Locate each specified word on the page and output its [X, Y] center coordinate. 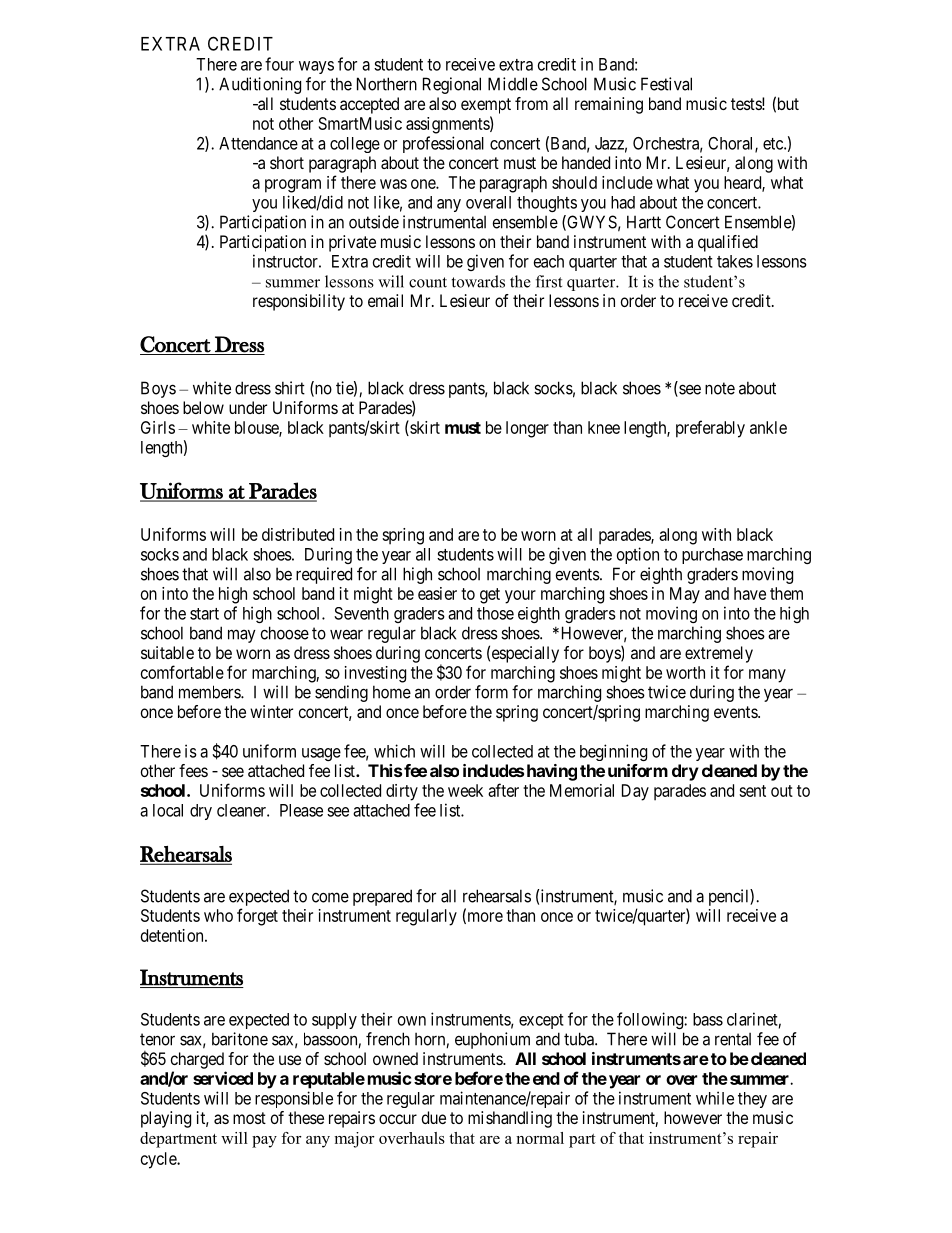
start [204, 614]
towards [478, 281]
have [750, 593]
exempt [486, 106]
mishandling [510, 1119]
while [715, 1098]
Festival [666, 84]
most [249, 1118]
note [720, 388]
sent [752, 791]
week [465, 790]
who [218, 915]
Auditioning [260, 85]
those [495, 613]
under [248, 407]
